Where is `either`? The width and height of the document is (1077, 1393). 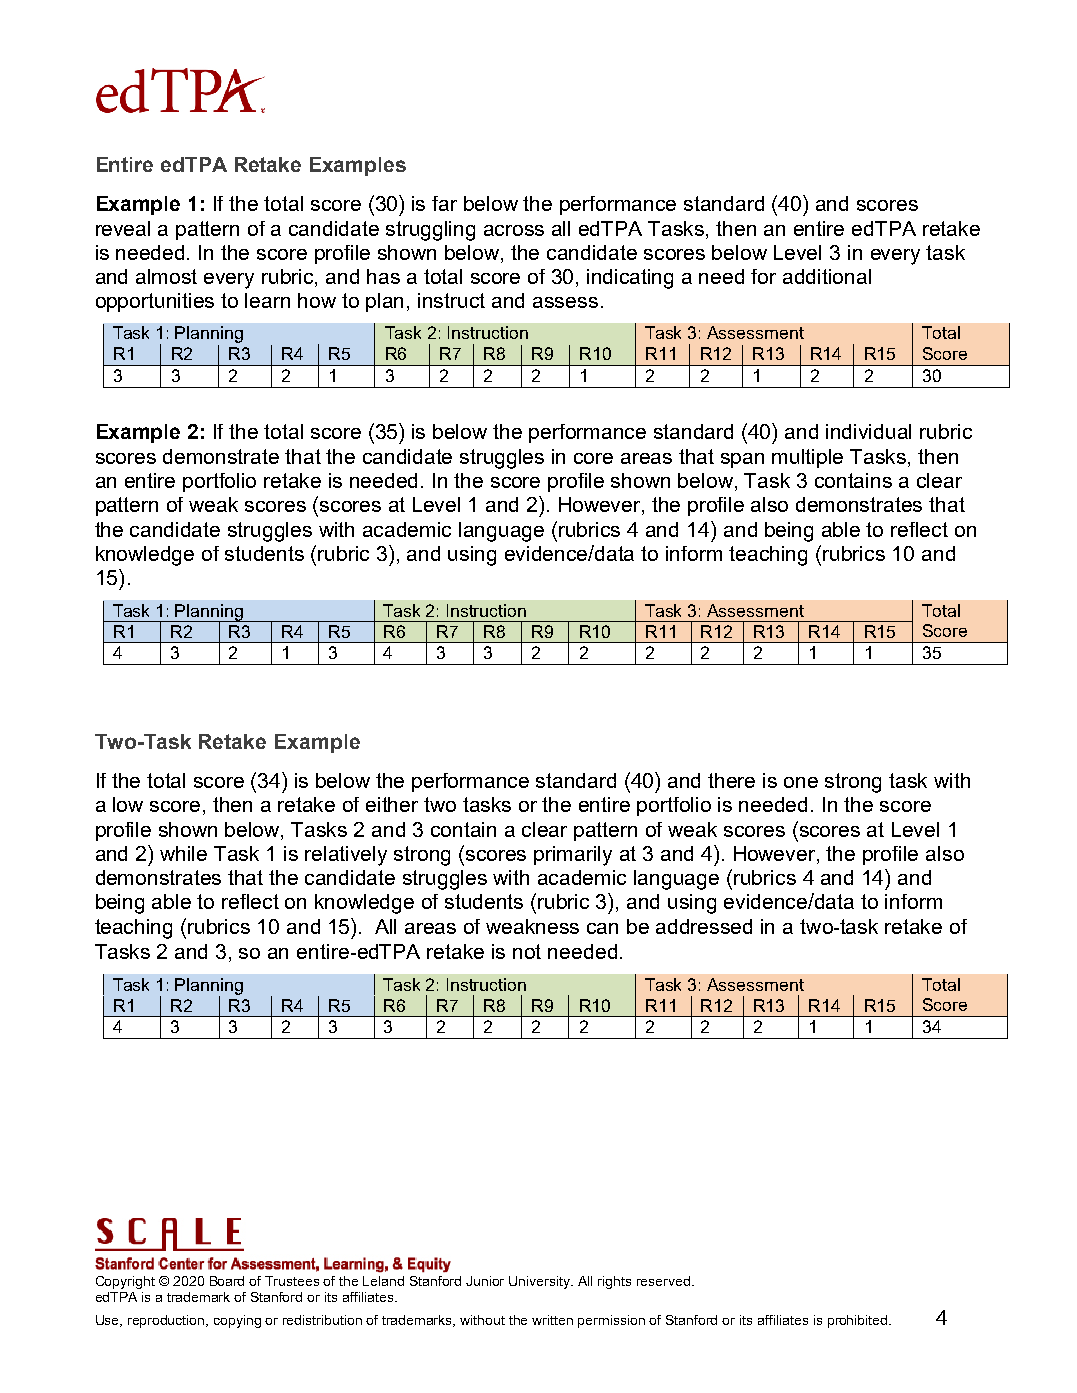
either is located at coordinates (392, 804).
